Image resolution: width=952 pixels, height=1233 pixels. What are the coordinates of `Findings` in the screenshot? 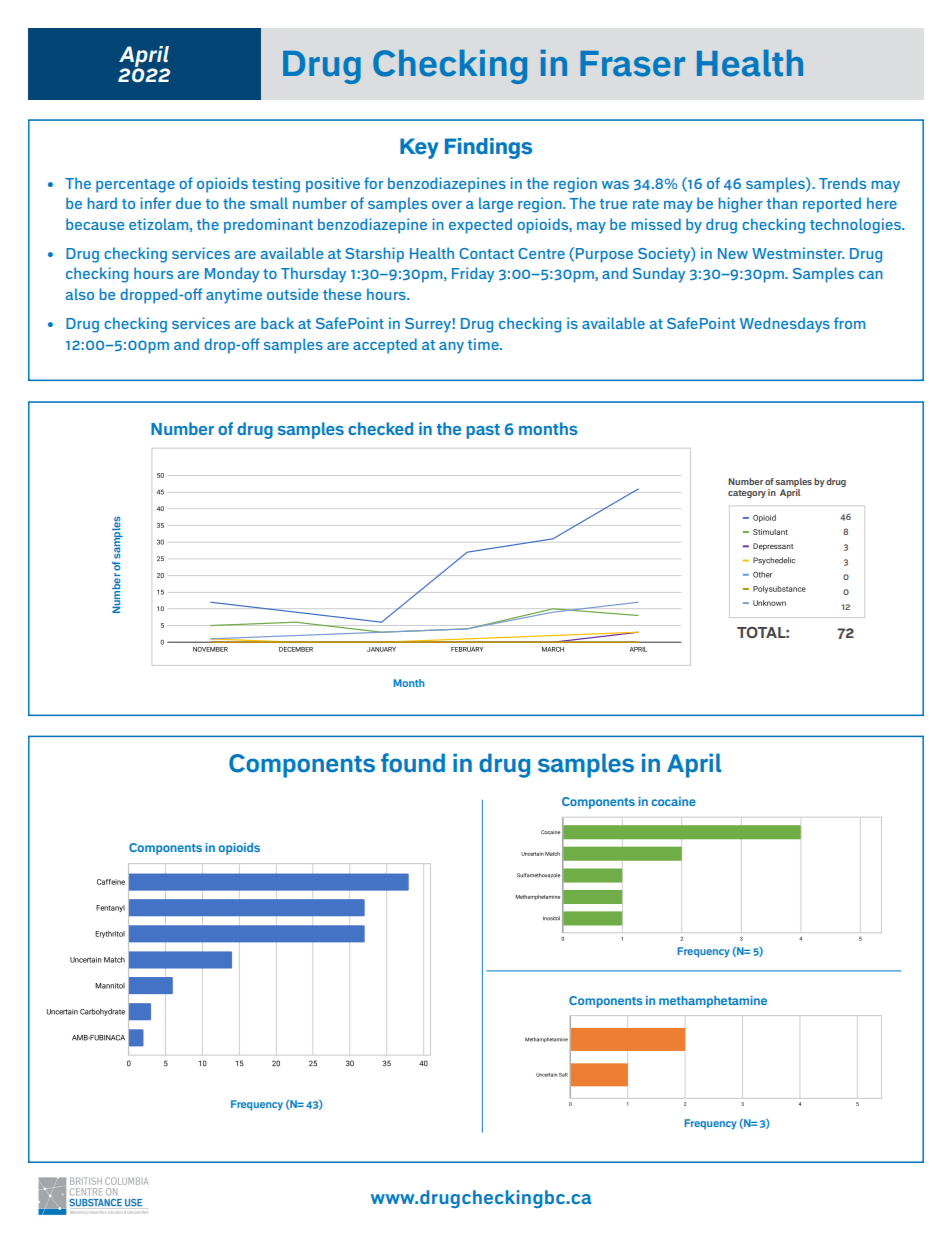 It's located at (488, 148).
